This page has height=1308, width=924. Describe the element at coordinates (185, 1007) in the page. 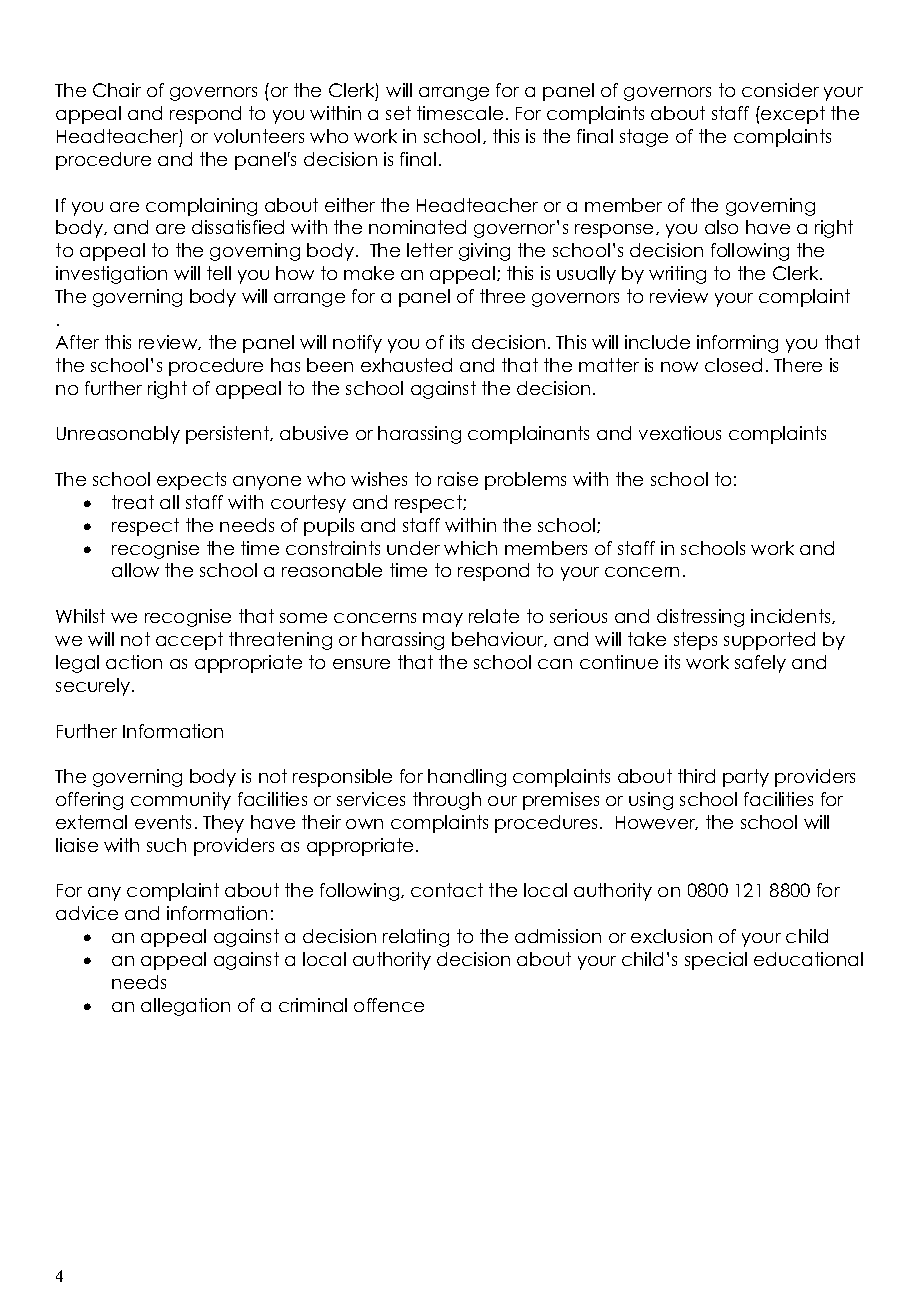

I see `allegation` at that location.
